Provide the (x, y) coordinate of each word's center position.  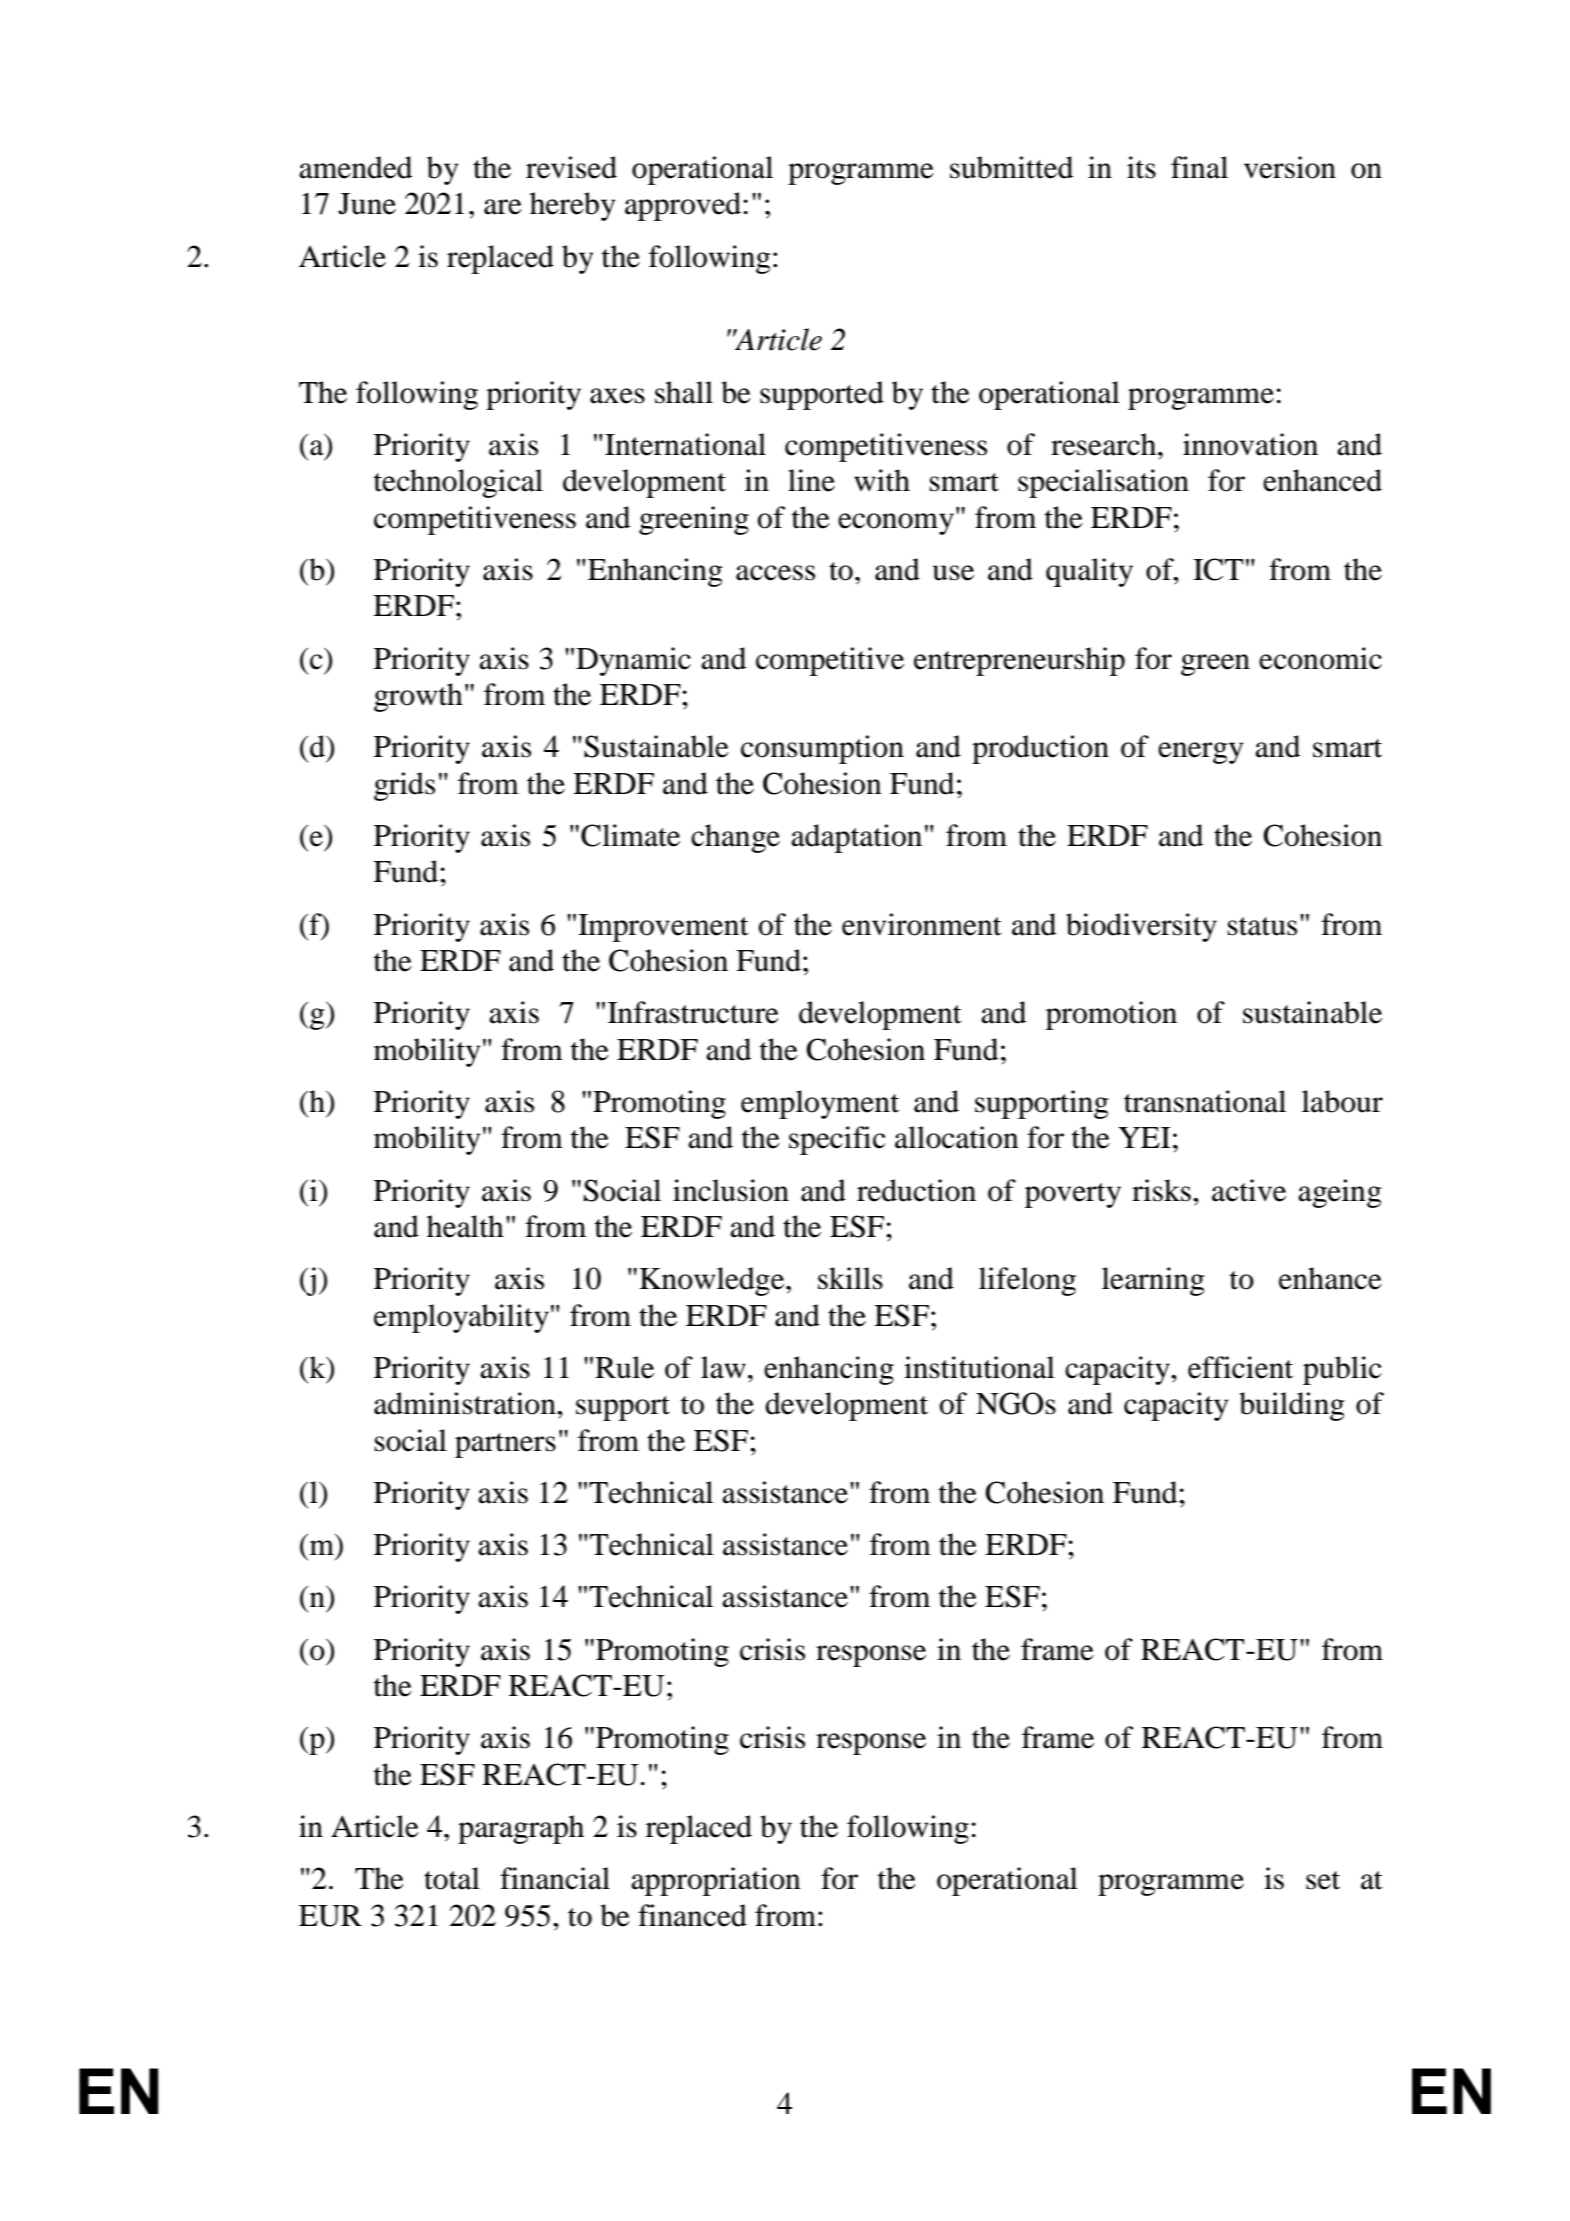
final (1199, 167)
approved (683, 206)
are (503, 207)
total (452, 1878)
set (1323, 1880)
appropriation (716, 1881)
